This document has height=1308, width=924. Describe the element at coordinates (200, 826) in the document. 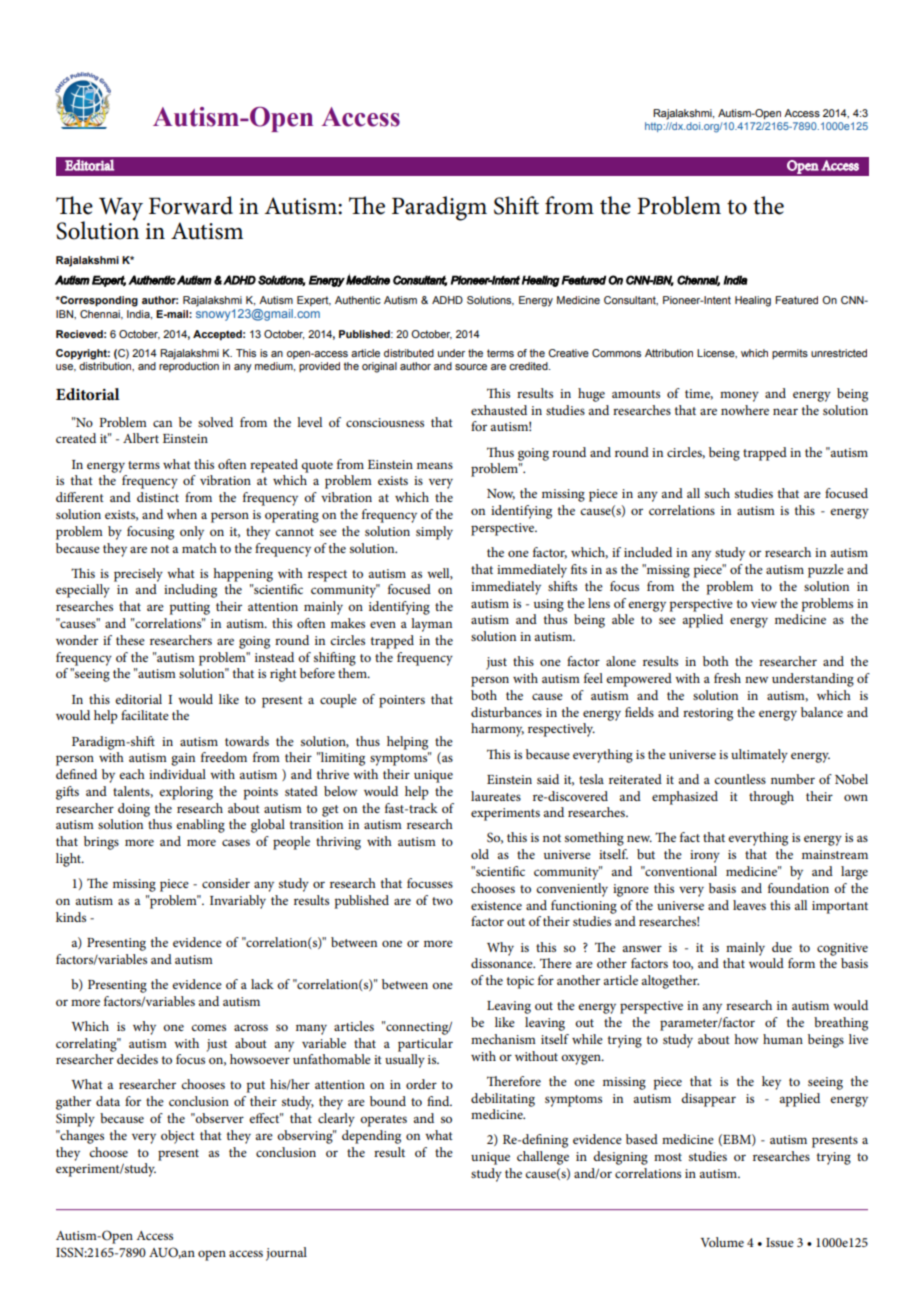

I see `enabling` at that location.
